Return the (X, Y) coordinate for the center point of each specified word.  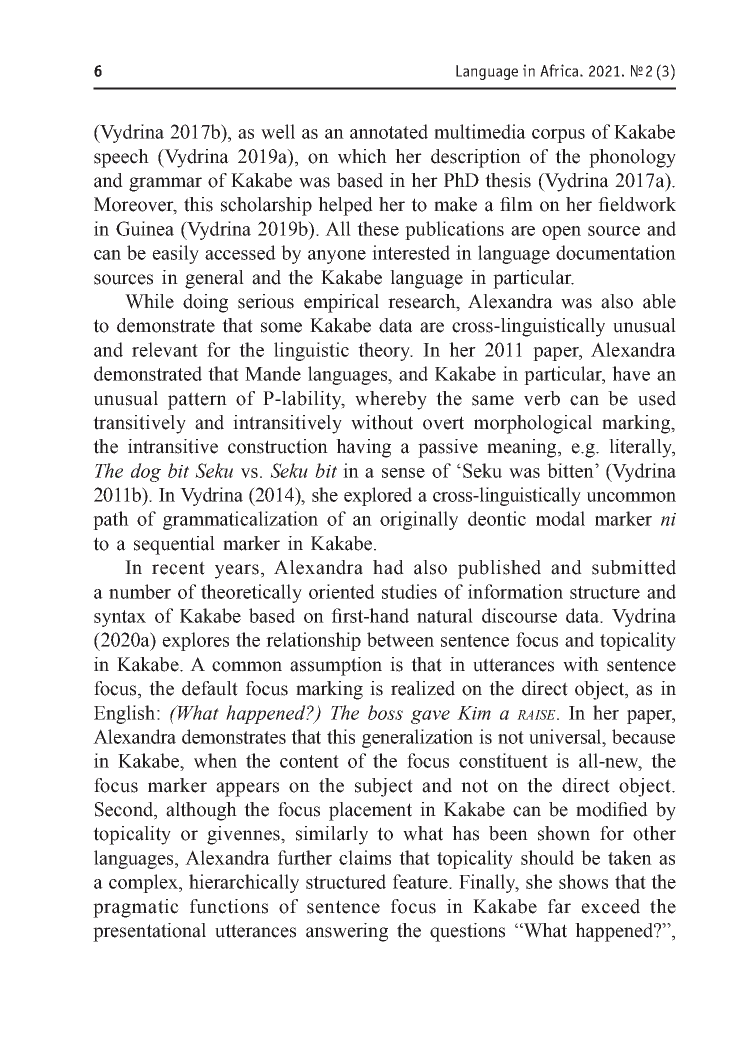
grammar (165, 184)
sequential (174, 545)
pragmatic (136, 908)
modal (560, 518)
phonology (632, 158)
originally (419, 520)
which (362, 156)
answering (347, 932)
